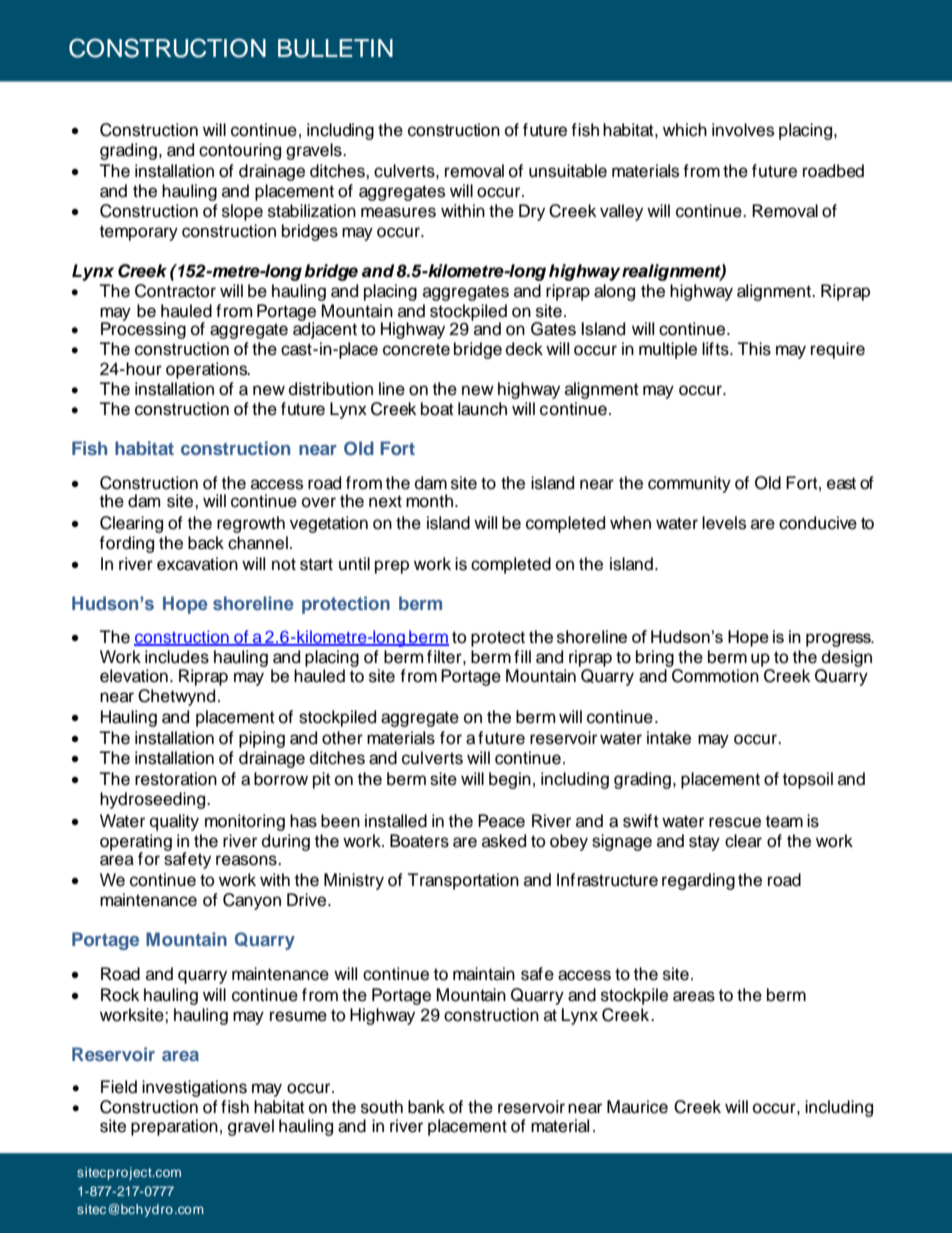 The height and width of the document is (1233, 952). Describe the element at coordinates (754, 349) in the document. I see `This` at that location.
